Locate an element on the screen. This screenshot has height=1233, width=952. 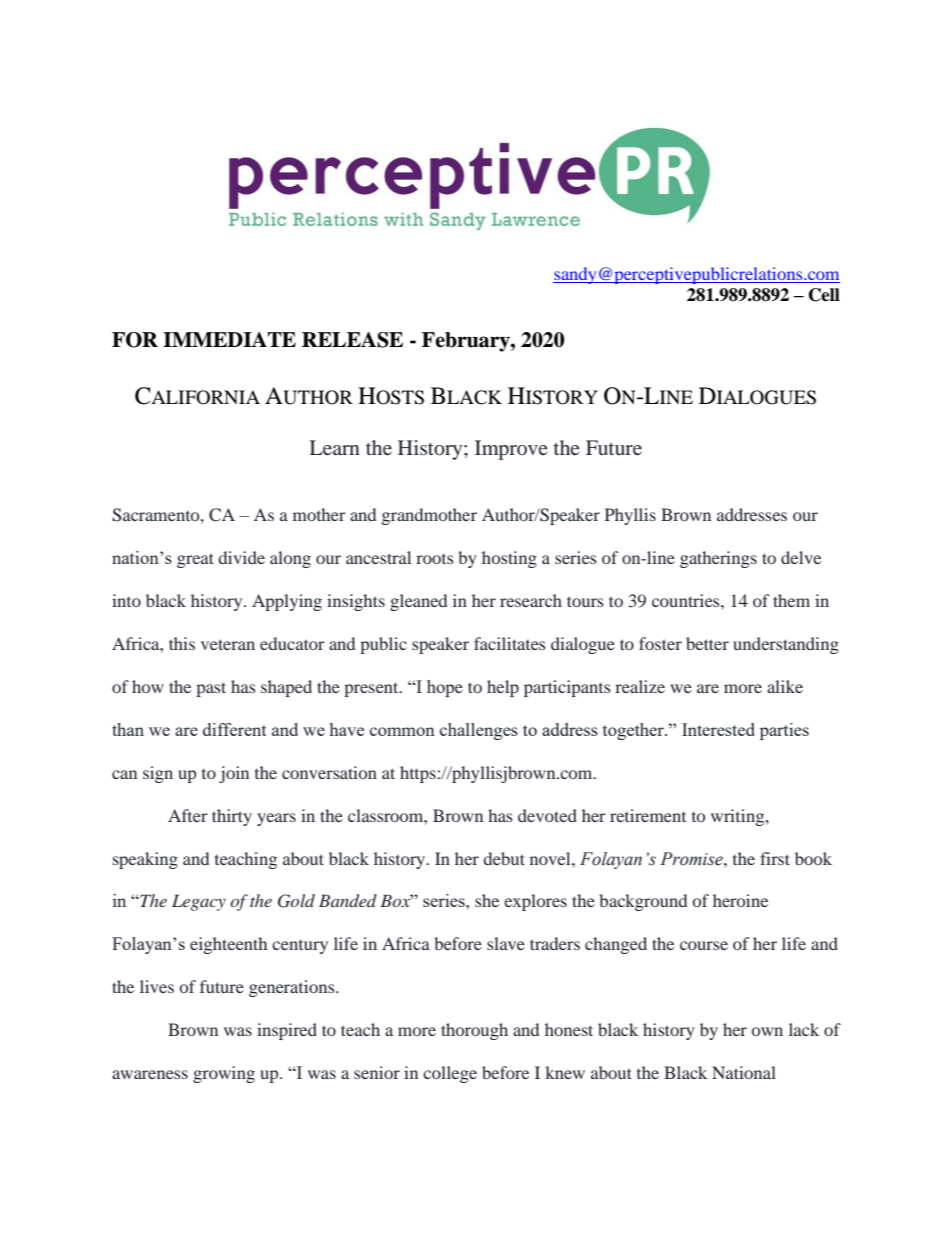
alike is located at coordinates (785, 686).
